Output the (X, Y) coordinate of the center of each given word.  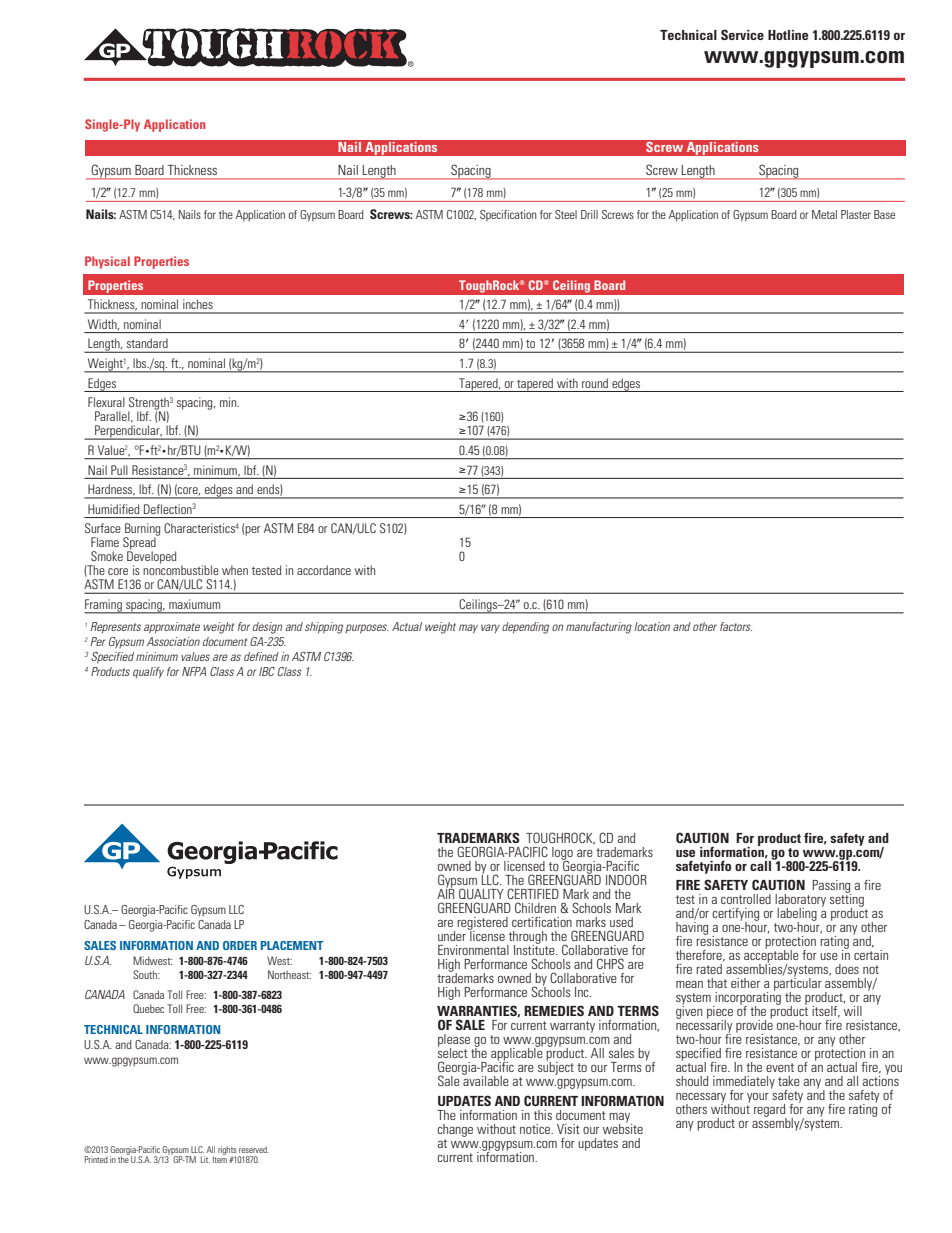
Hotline (788, 35)
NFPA (194, 671)
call (762, 864)
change (455, 1130)
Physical (107, 262)
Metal (824, 214)
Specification (508, 215)
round (595, 383)
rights (227, 1151)
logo (562, 854)
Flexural (106, 402)
